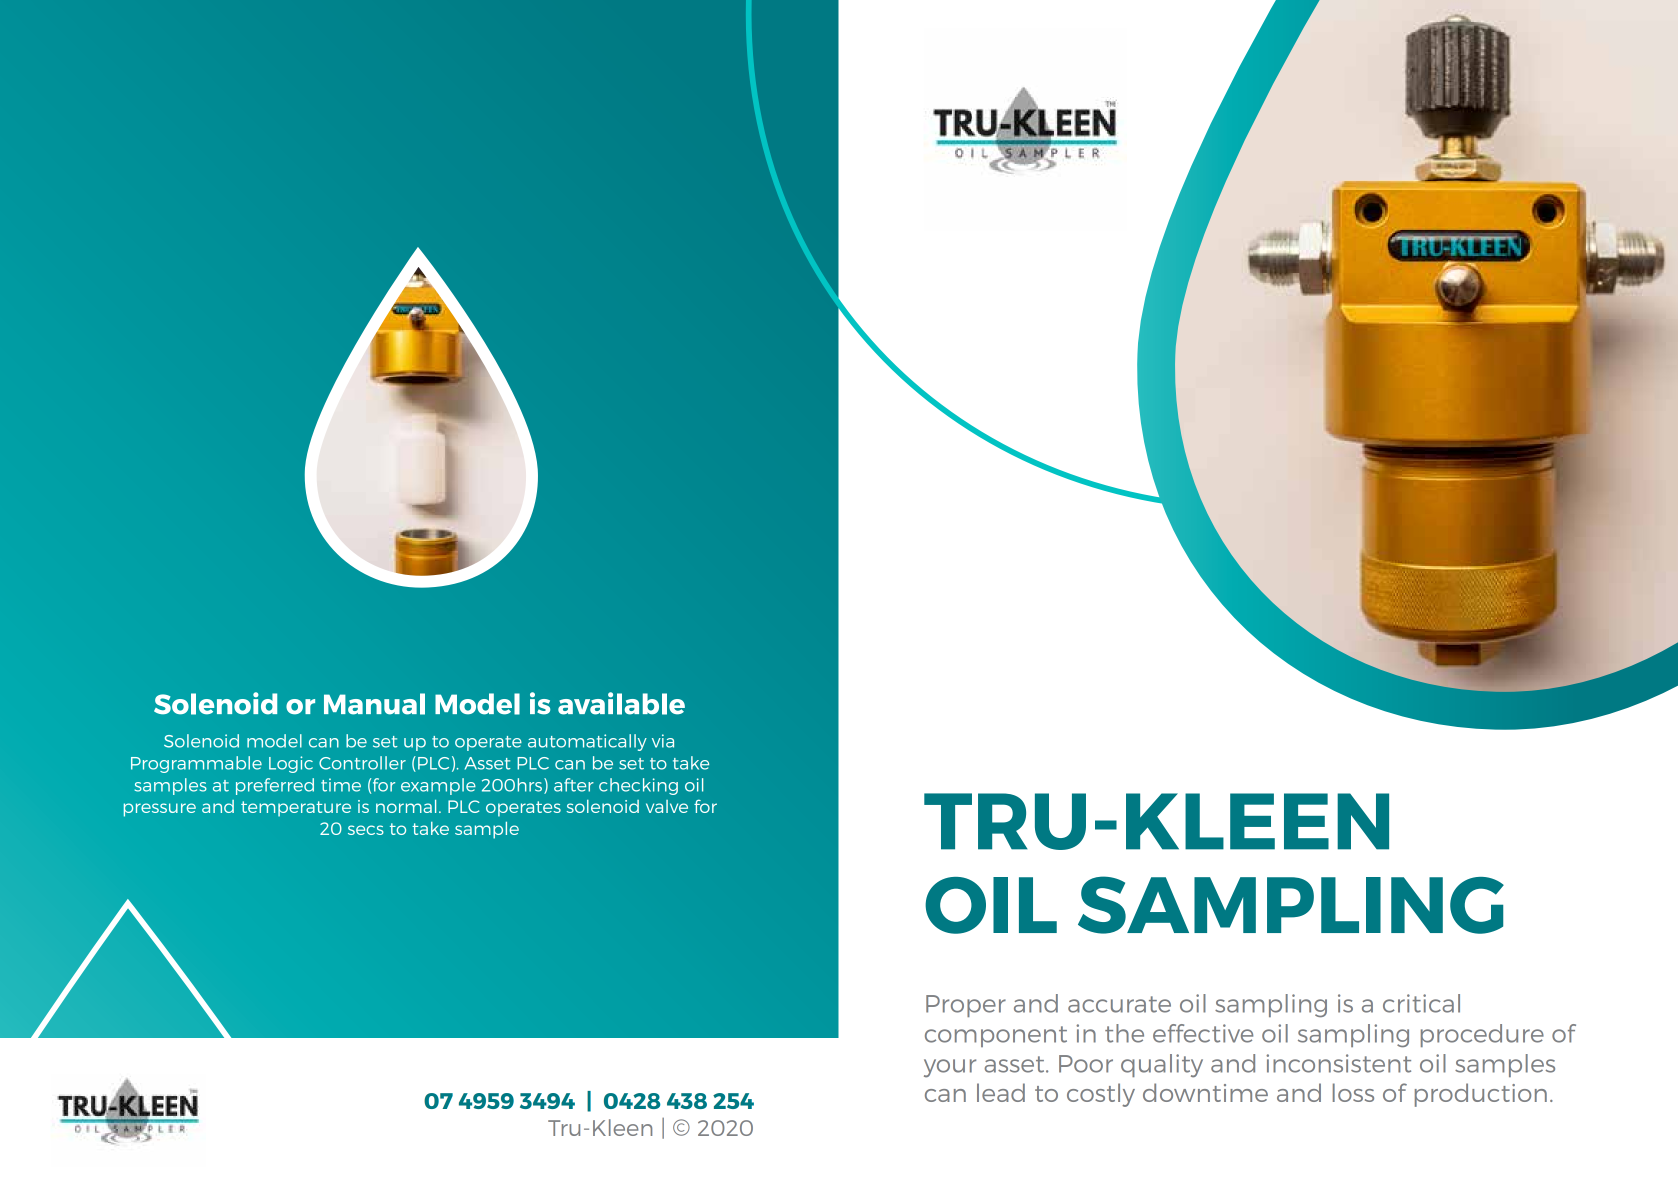  Describe the element at coordinates (950, 1068) in the screenshot. I see `your` at that location.
